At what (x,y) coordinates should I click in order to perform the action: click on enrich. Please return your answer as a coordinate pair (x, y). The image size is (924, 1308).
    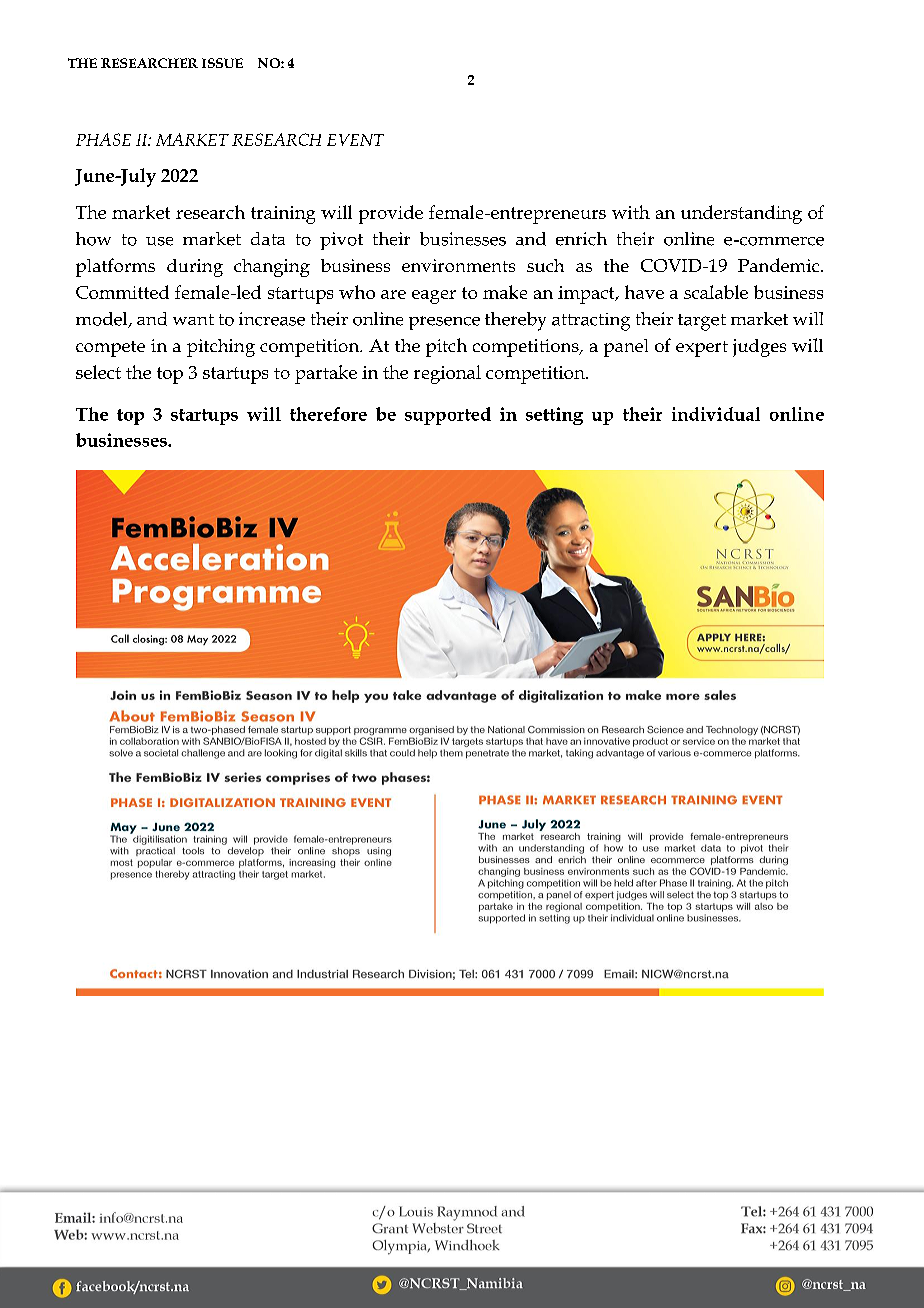
    Looking at the image, I should click on (581, 239).
